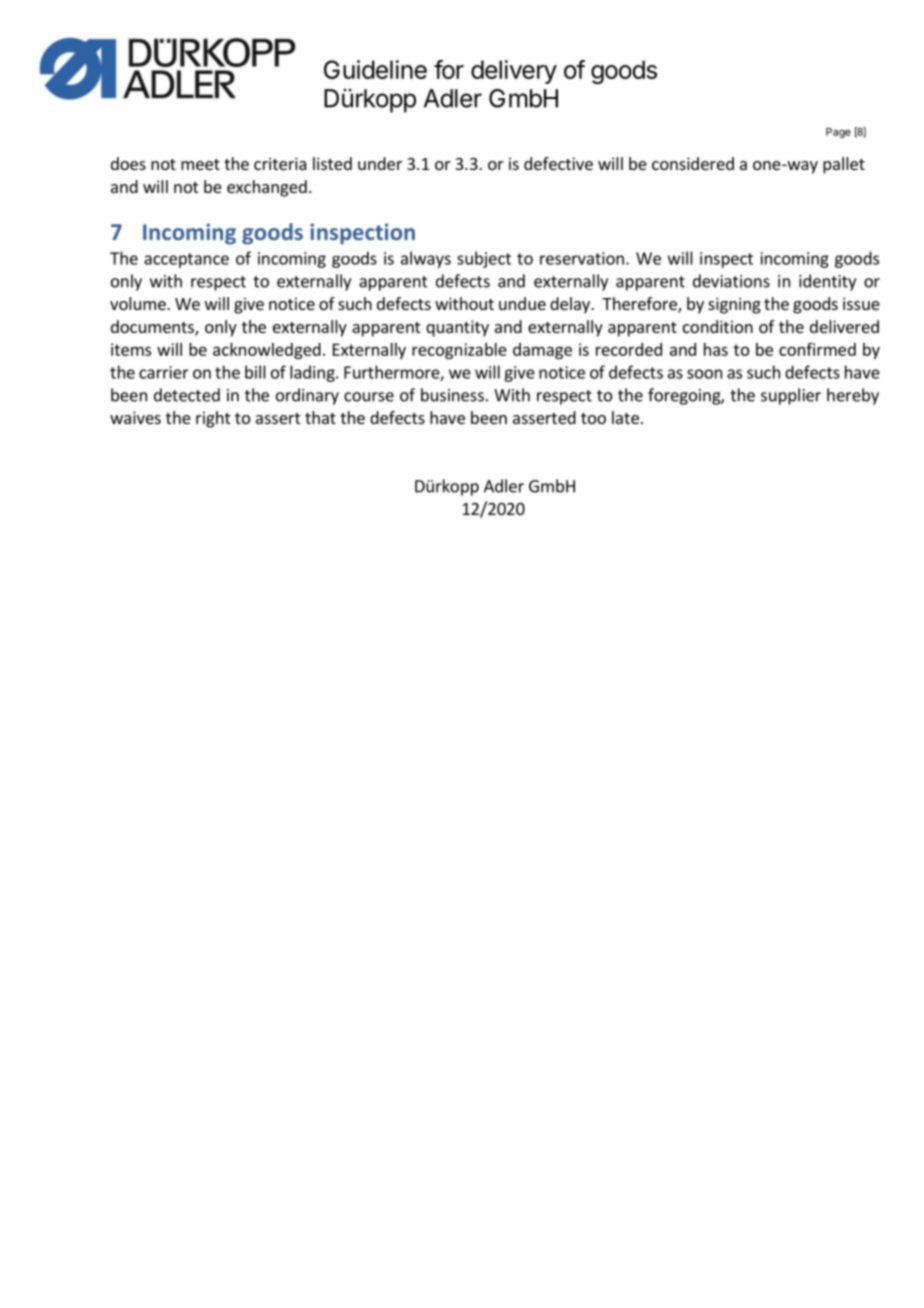 The width and height of the screenshot is (924, 1308). I want to click on Page, so click(838, 133).
